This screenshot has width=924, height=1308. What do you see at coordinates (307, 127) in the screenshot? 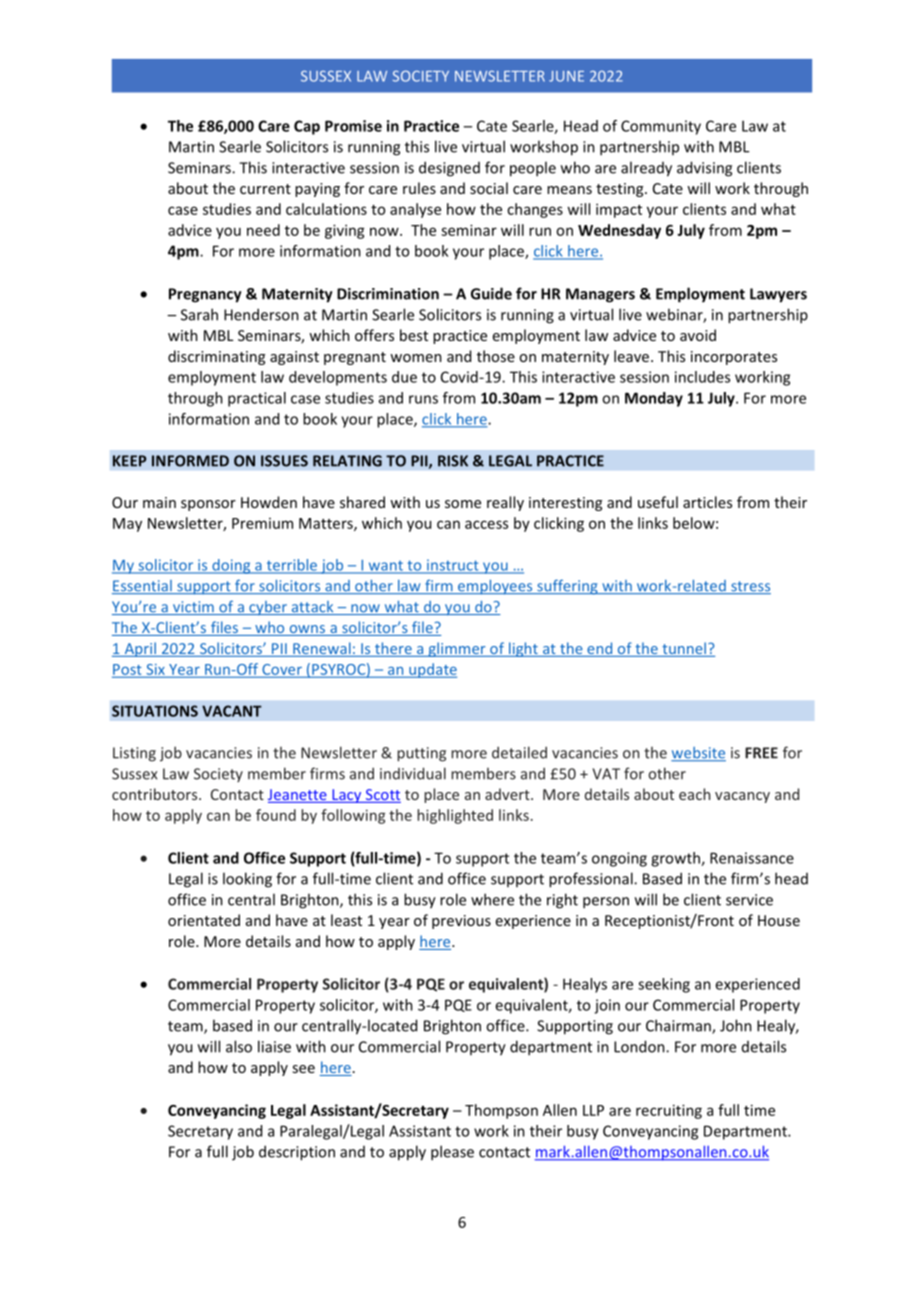
I see `Cap` at bounding box center [307, 127].
